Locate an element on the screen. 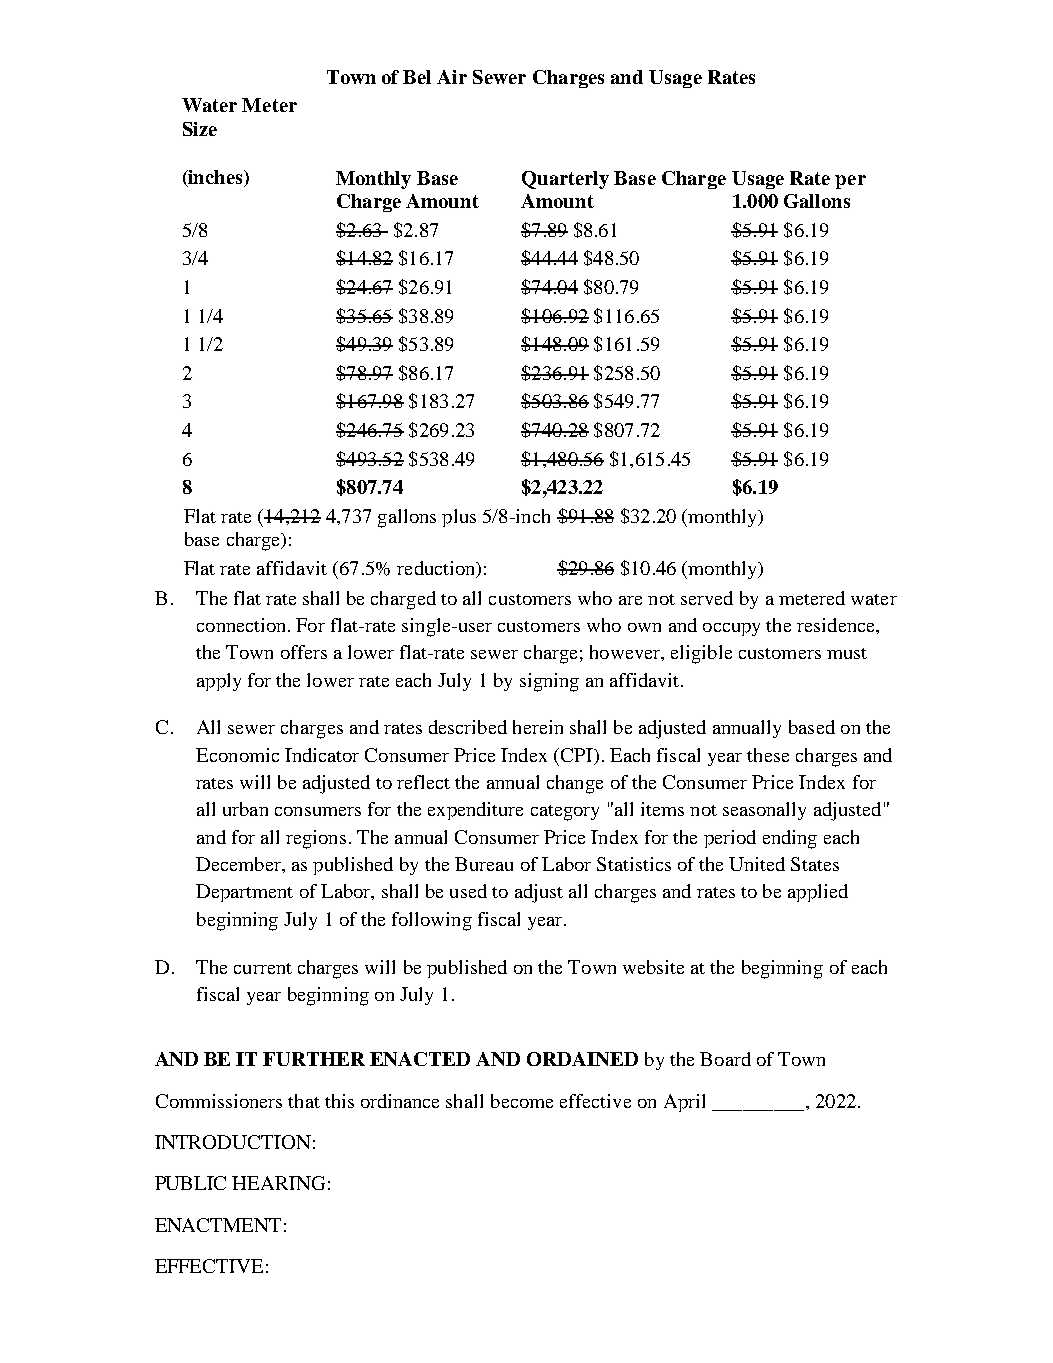  Quarterly is located at coordinates (565, 180).
